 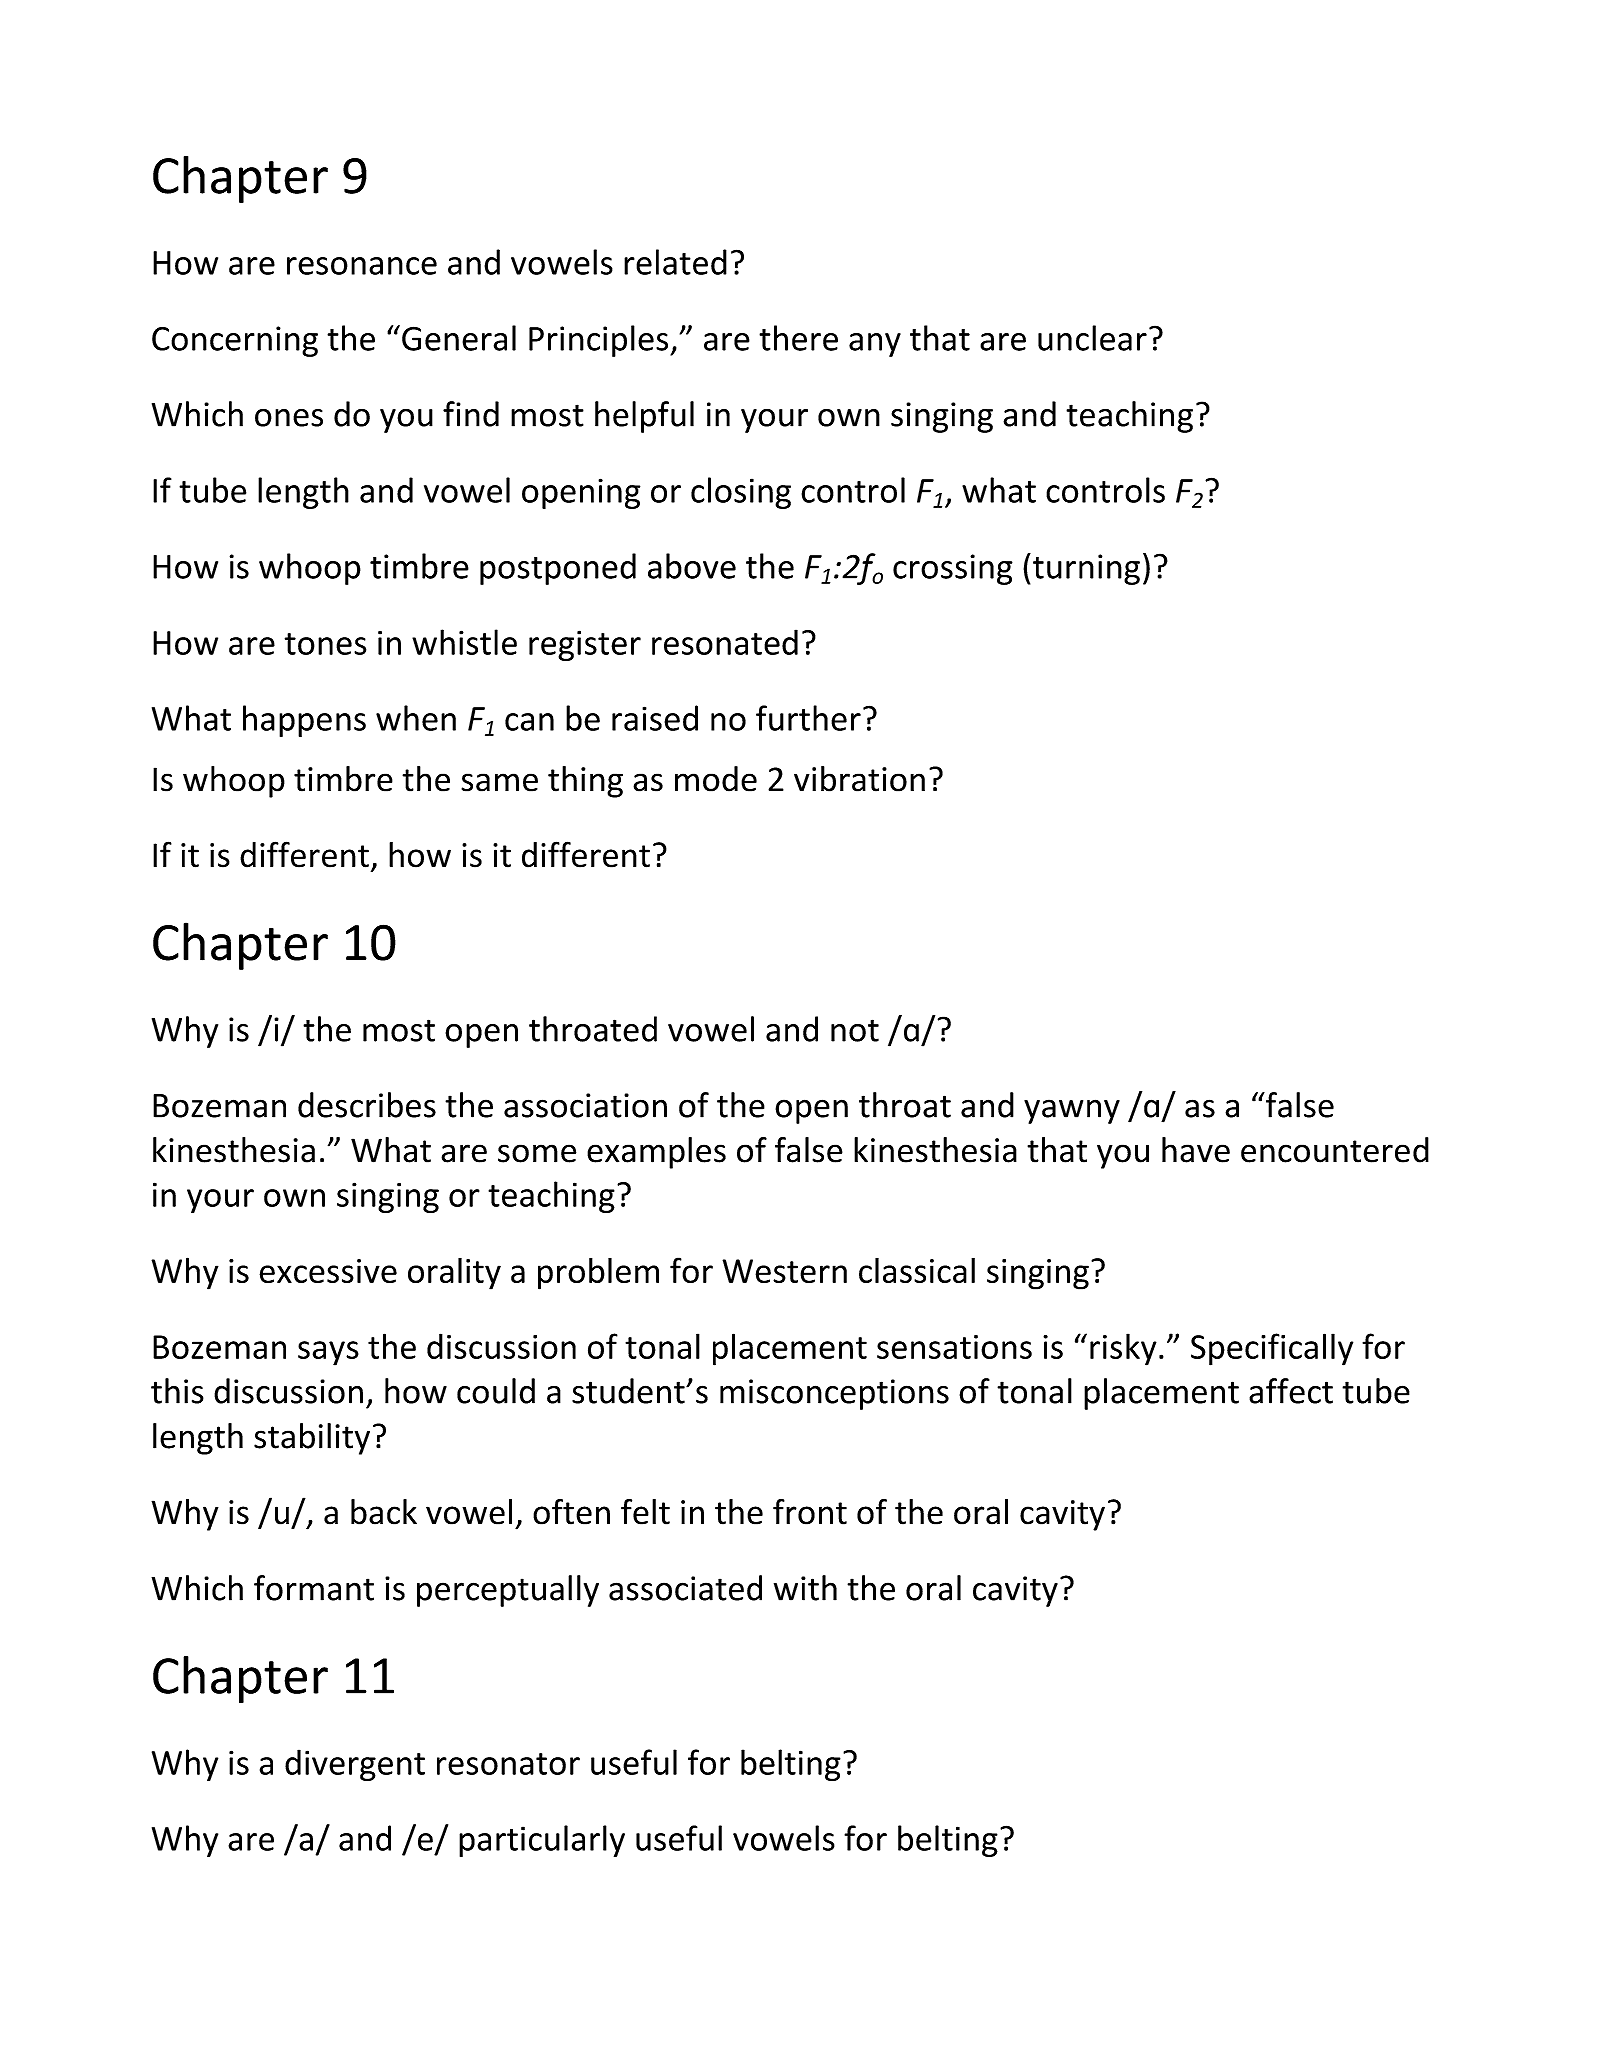 What do you see at coordinates (304, 721) in the image?
I see `happens` at bounding box center [304, 721].
